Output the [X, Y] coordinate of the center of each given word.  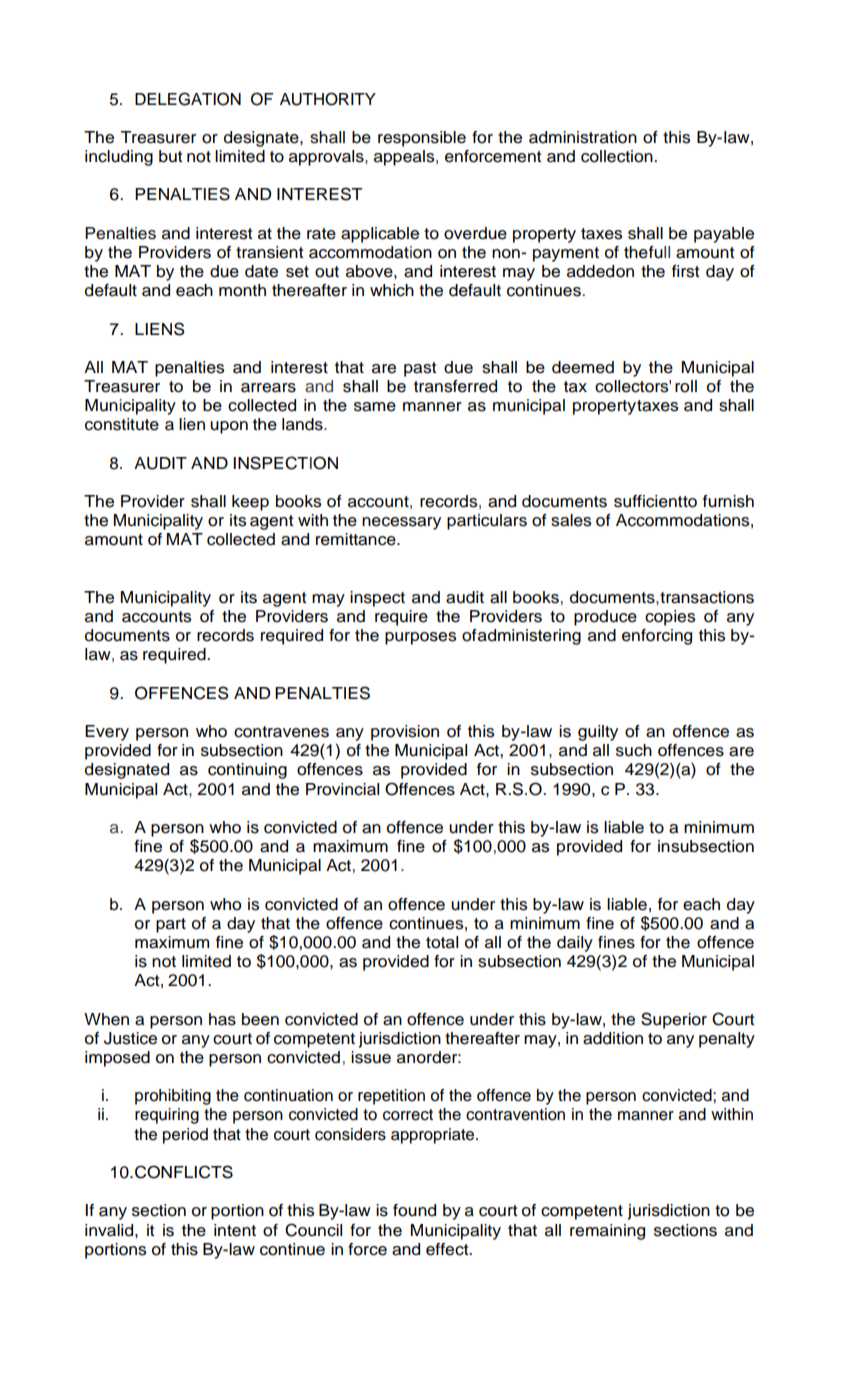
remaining [607, 1232]
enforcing [657, 637]
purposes [420, 638]
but [170, 156]
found [414, 1210]
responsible [422, 139]
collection [618, 156]
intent [235, 1230]
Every [107, 733]
